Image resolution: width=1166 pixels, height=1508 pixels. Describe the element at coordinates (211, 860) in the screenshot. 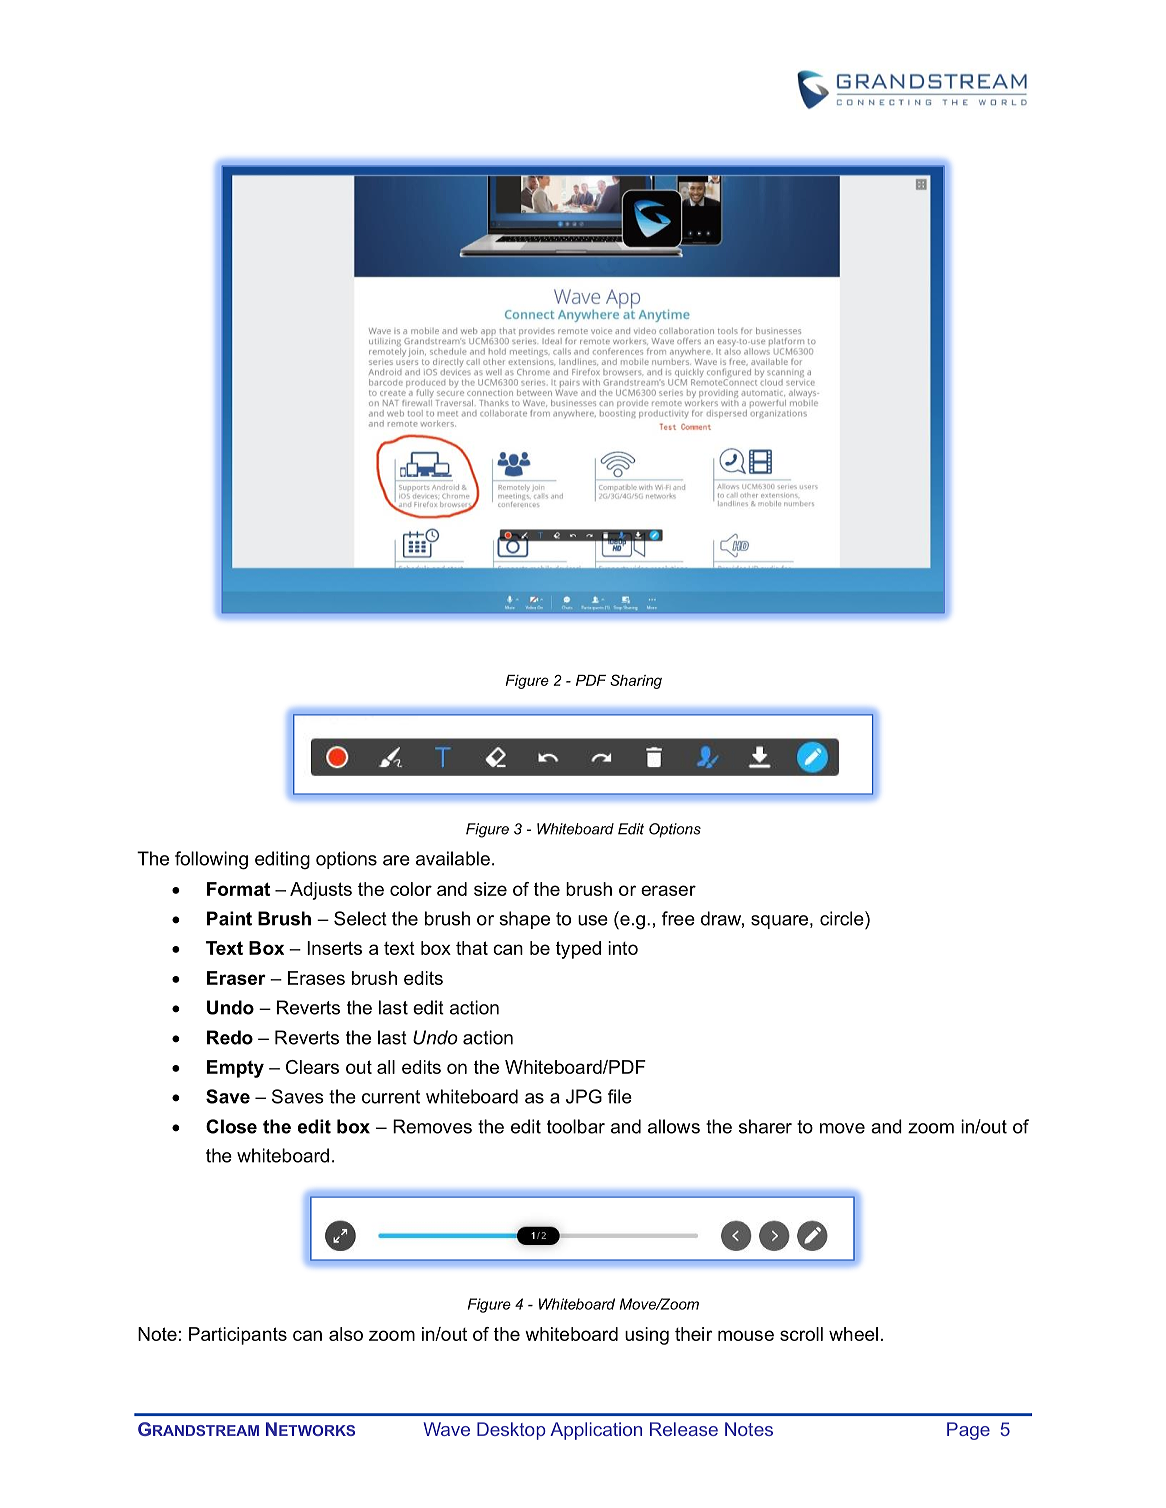

I see `following` at that location.
